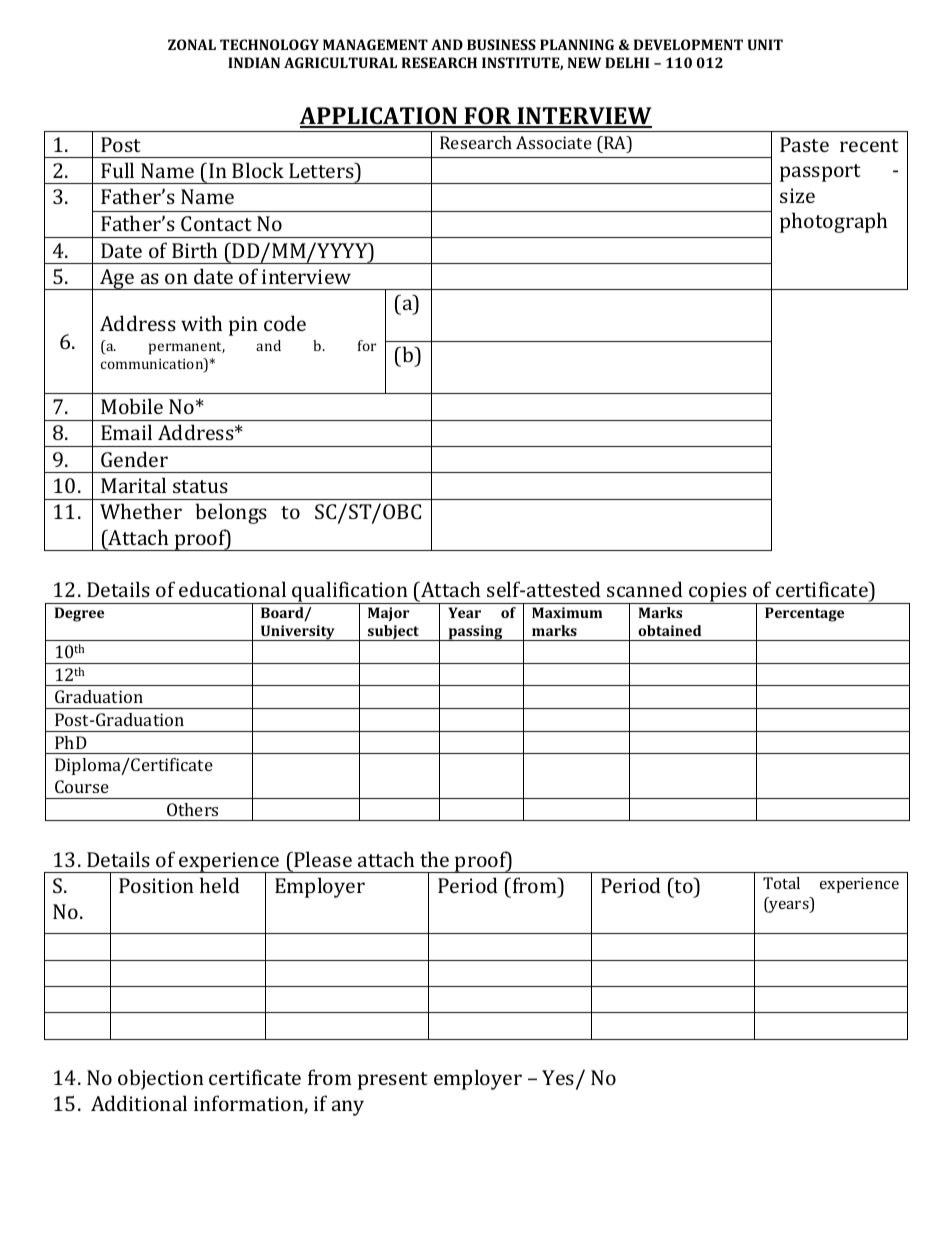  What do you see at coordinates (833, 222) in the screenshot?
I see `photograph` at bounding box center [833, 222].
